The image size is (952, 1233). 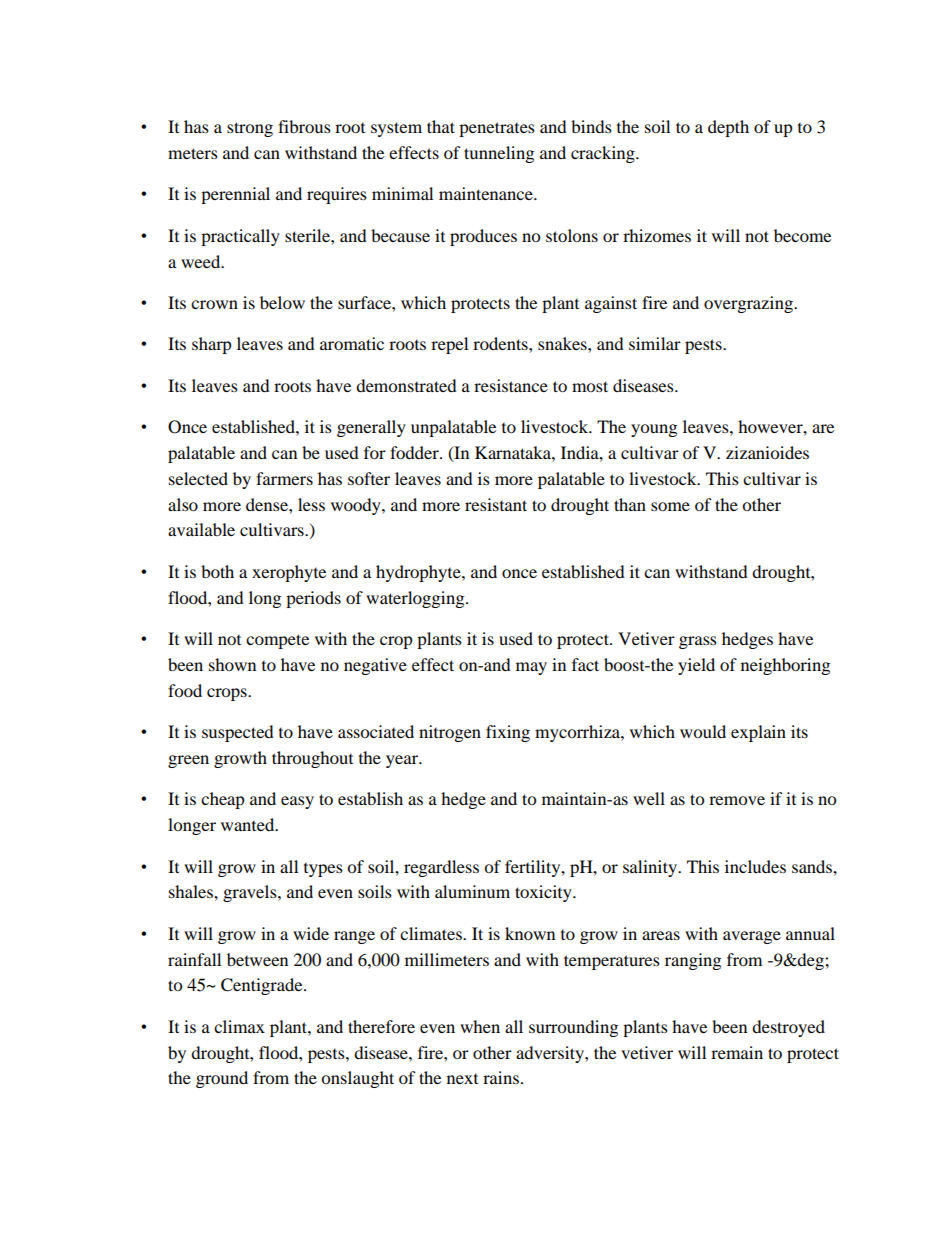 What do you see at coordinates (728, 128) in the screenshot?
I see `depth` at bounding box center [728, 128].
